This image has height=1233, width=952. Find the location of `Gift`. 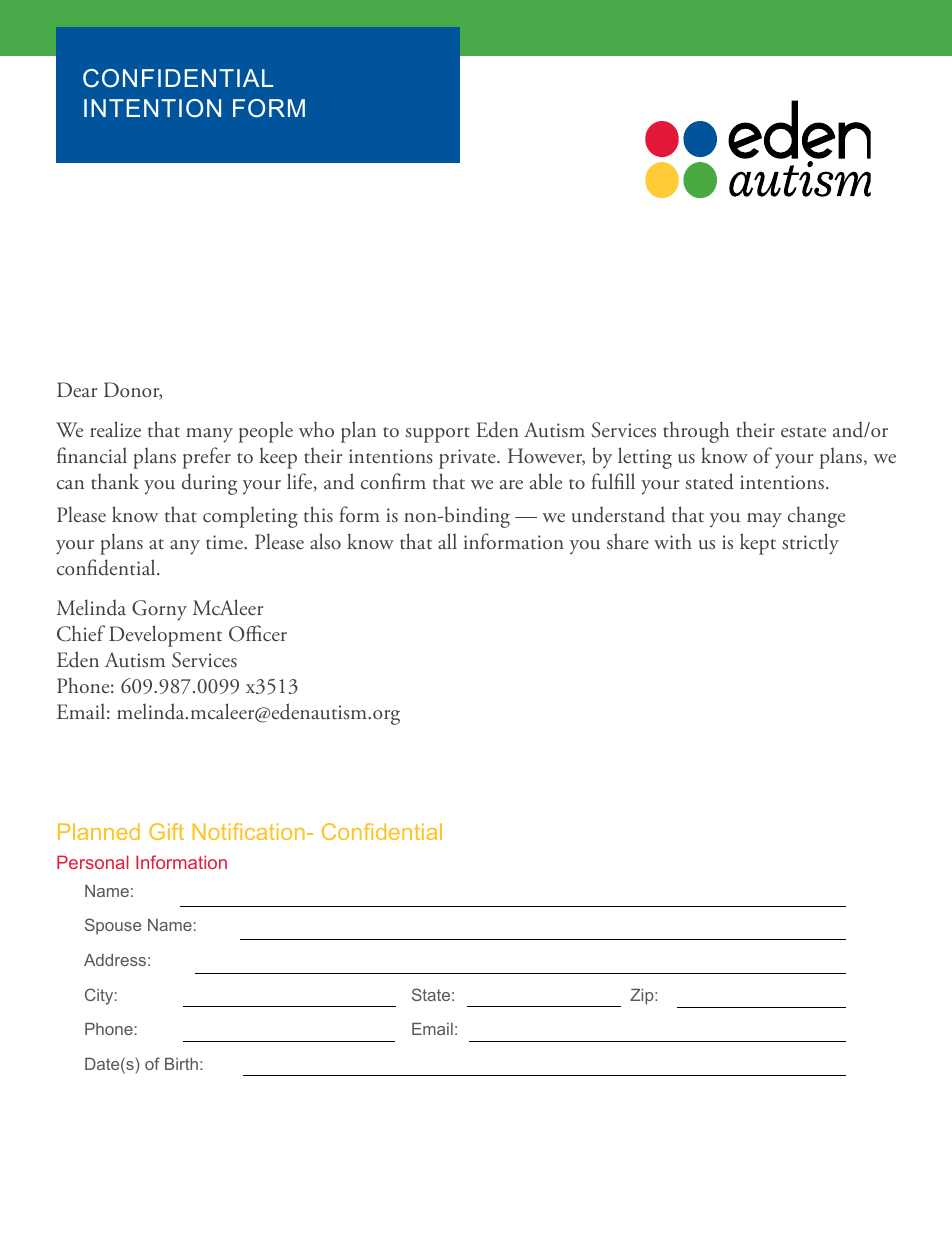

Gift is located at coordinates (166, 831).
